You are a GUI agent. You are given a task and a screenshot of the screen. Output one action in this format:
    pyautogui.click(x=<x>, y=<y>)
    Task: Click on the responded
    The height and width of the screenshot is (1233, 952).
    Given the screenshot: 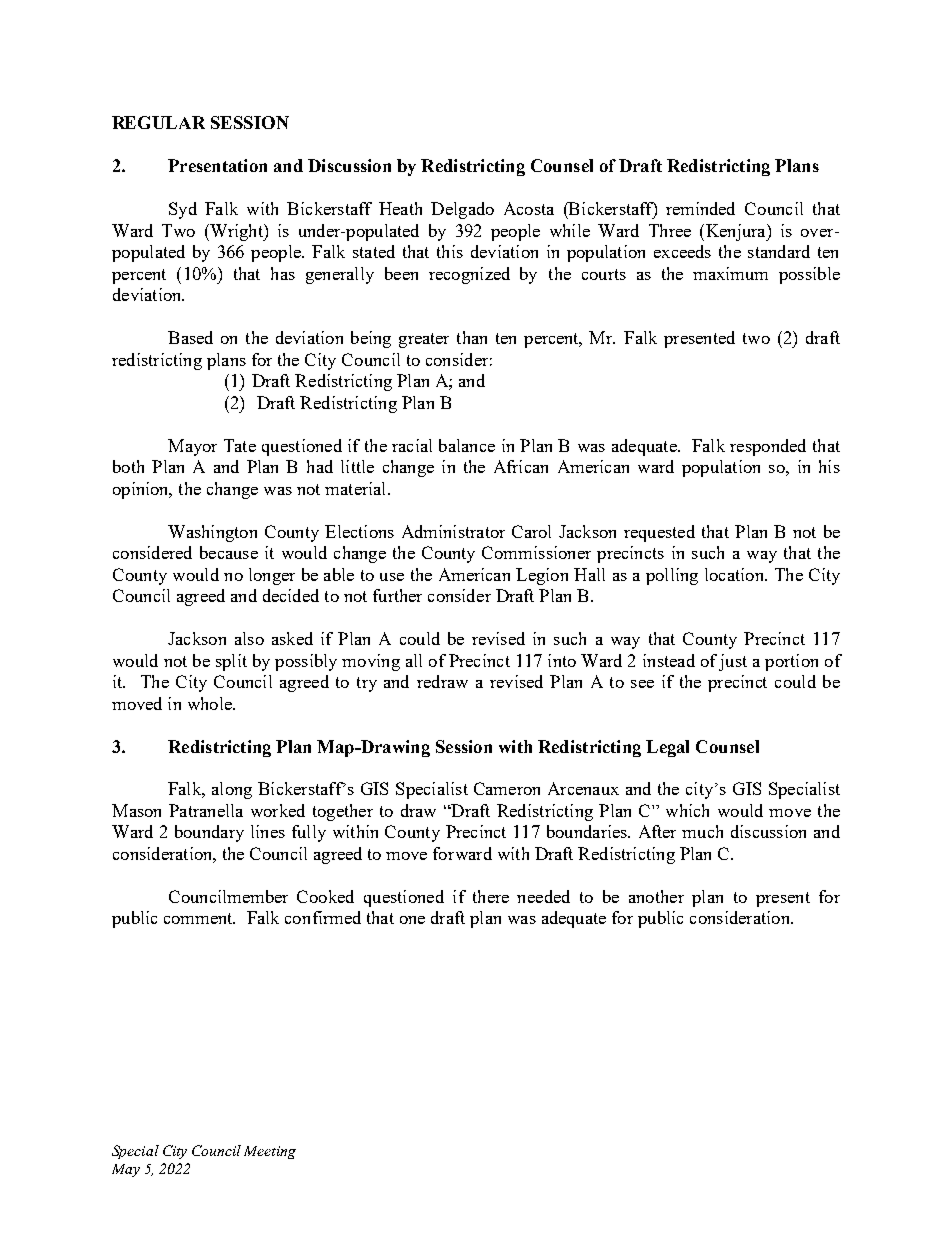 What is the action you would take?
    pyautogui.click(x=768, y=447)
